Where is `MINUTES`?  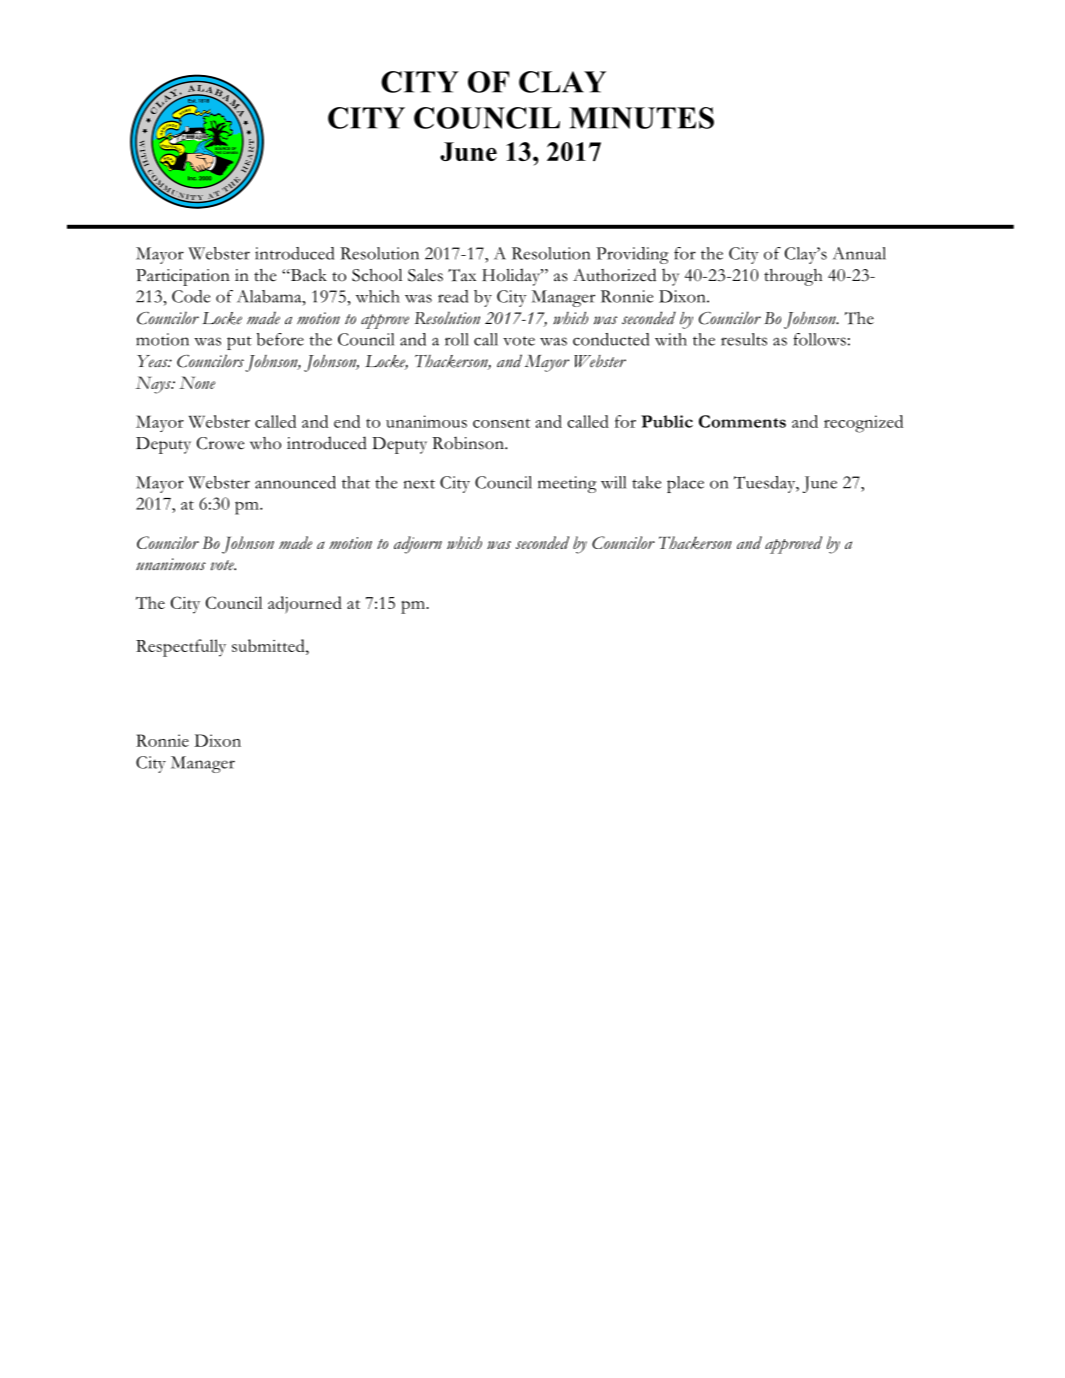
MINUTES is located at coordinates (641, 118).
